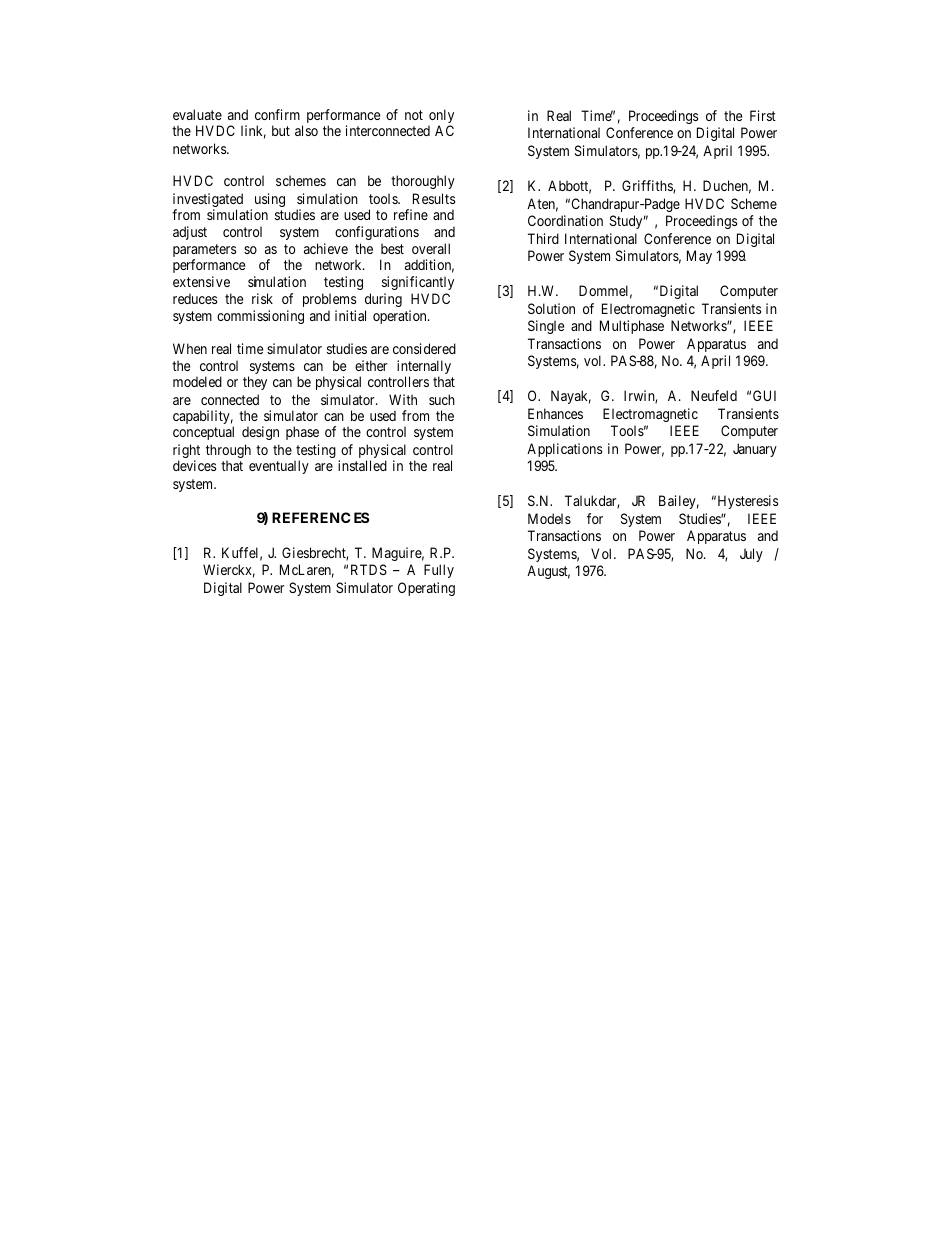 This screenshot has width=952, height=1233. Describe the element at coordinates (190, 348) in the screenshot. I see `When` at that location.
